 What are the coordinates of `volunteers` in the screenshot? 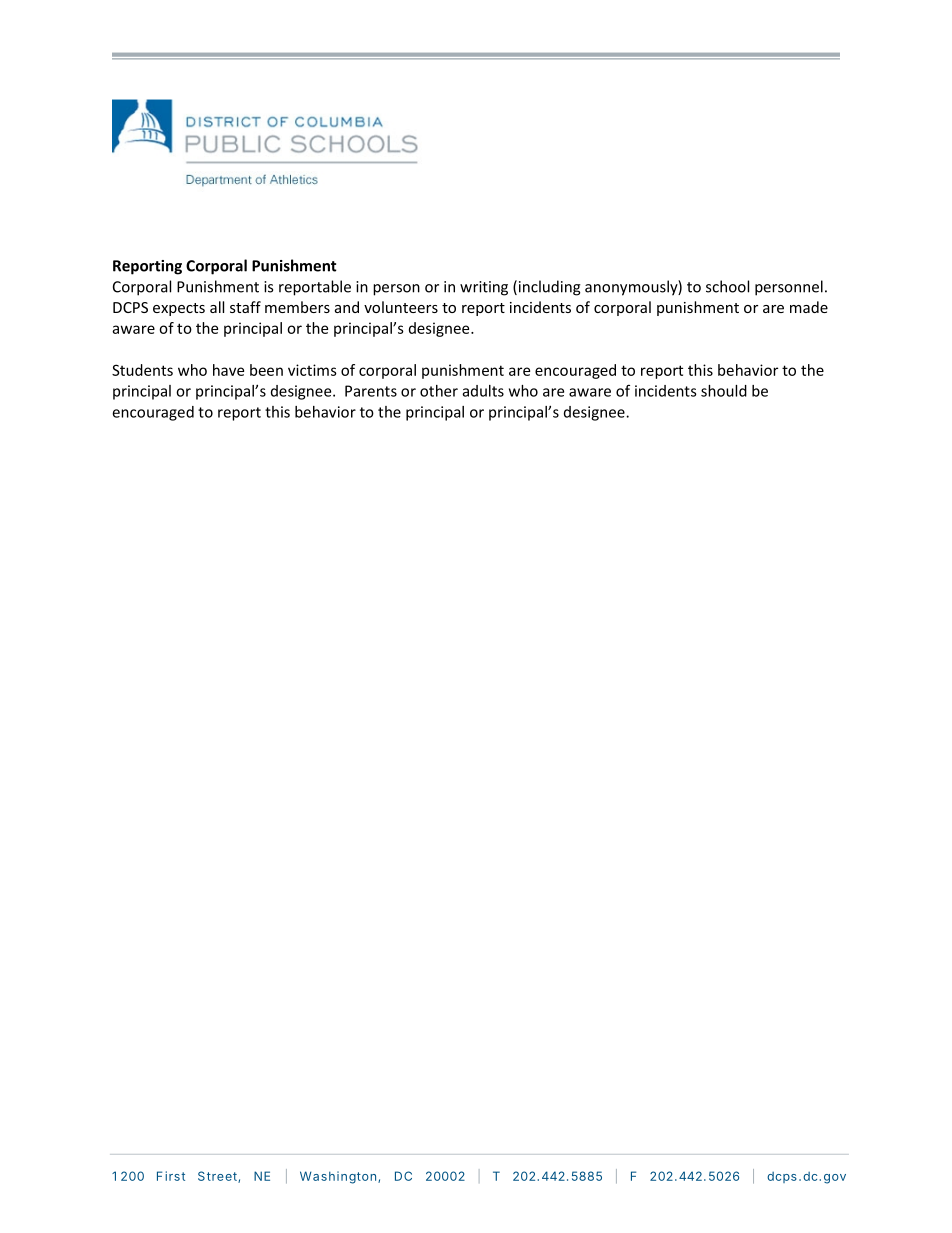 It's located at (401, 307).
